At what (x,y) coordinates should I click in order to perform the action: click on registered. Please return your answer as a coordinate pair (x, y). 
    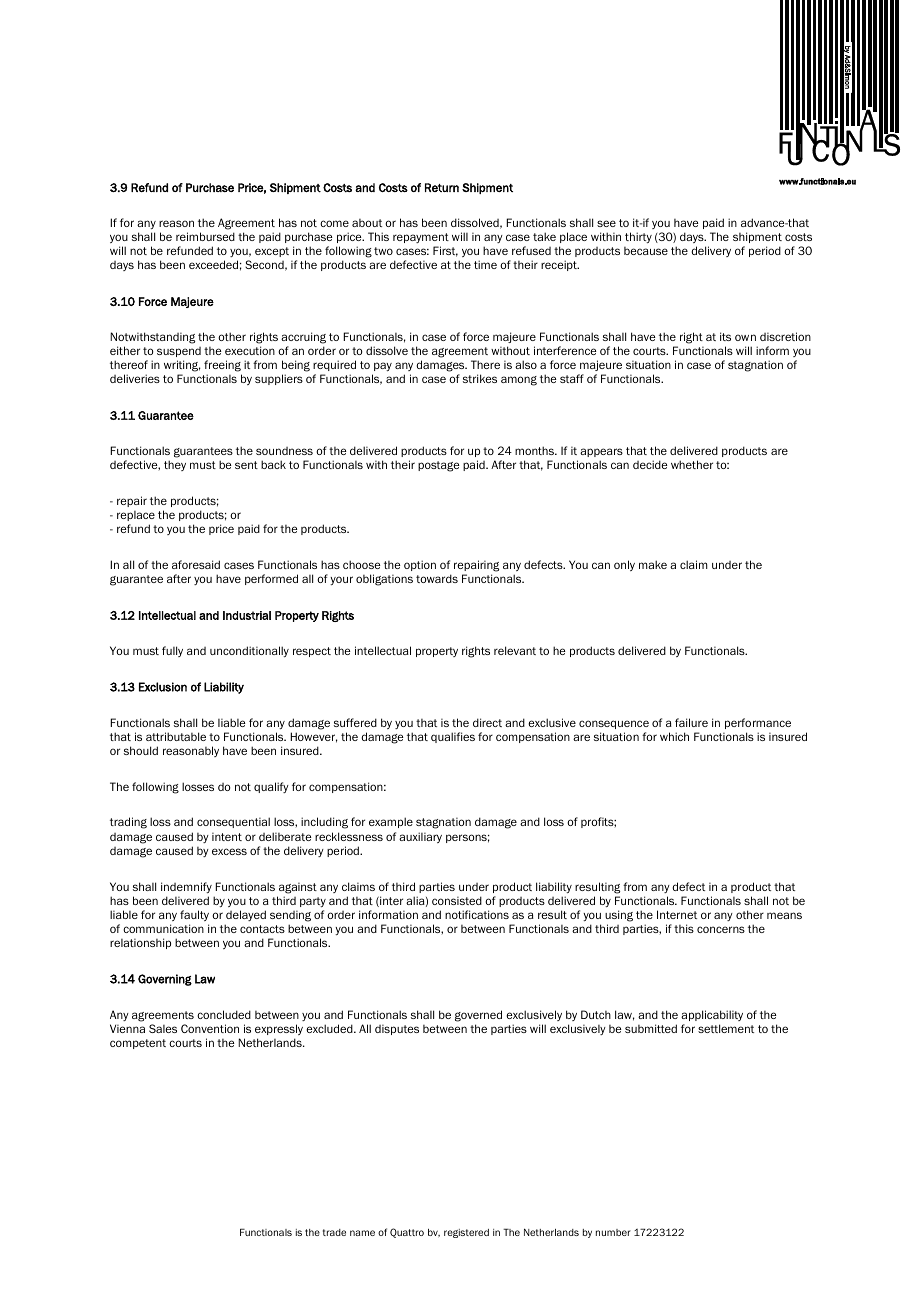
    Looking at the image, I should click on (466, 1233).
